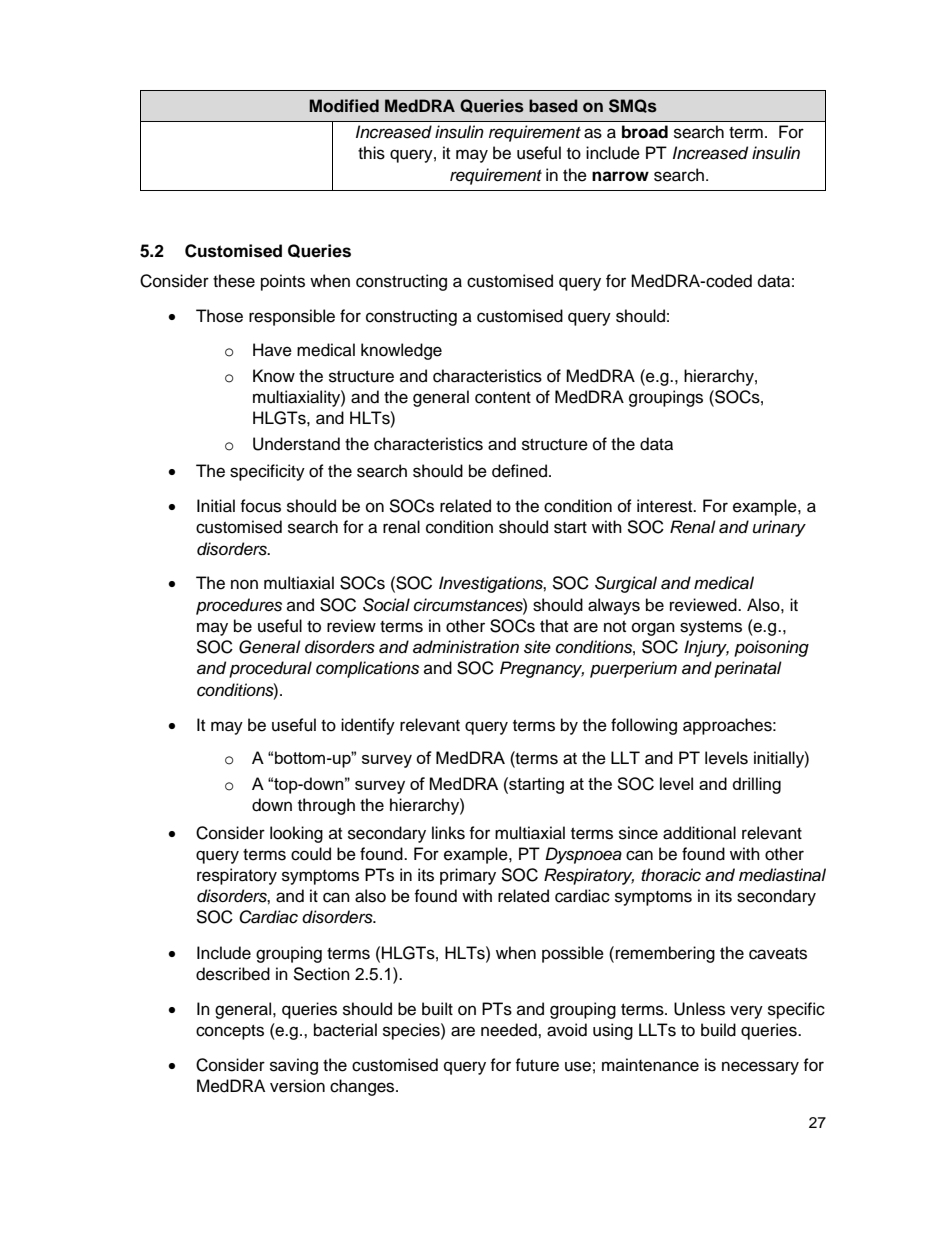  I want to click on content, so click(503, 398).
